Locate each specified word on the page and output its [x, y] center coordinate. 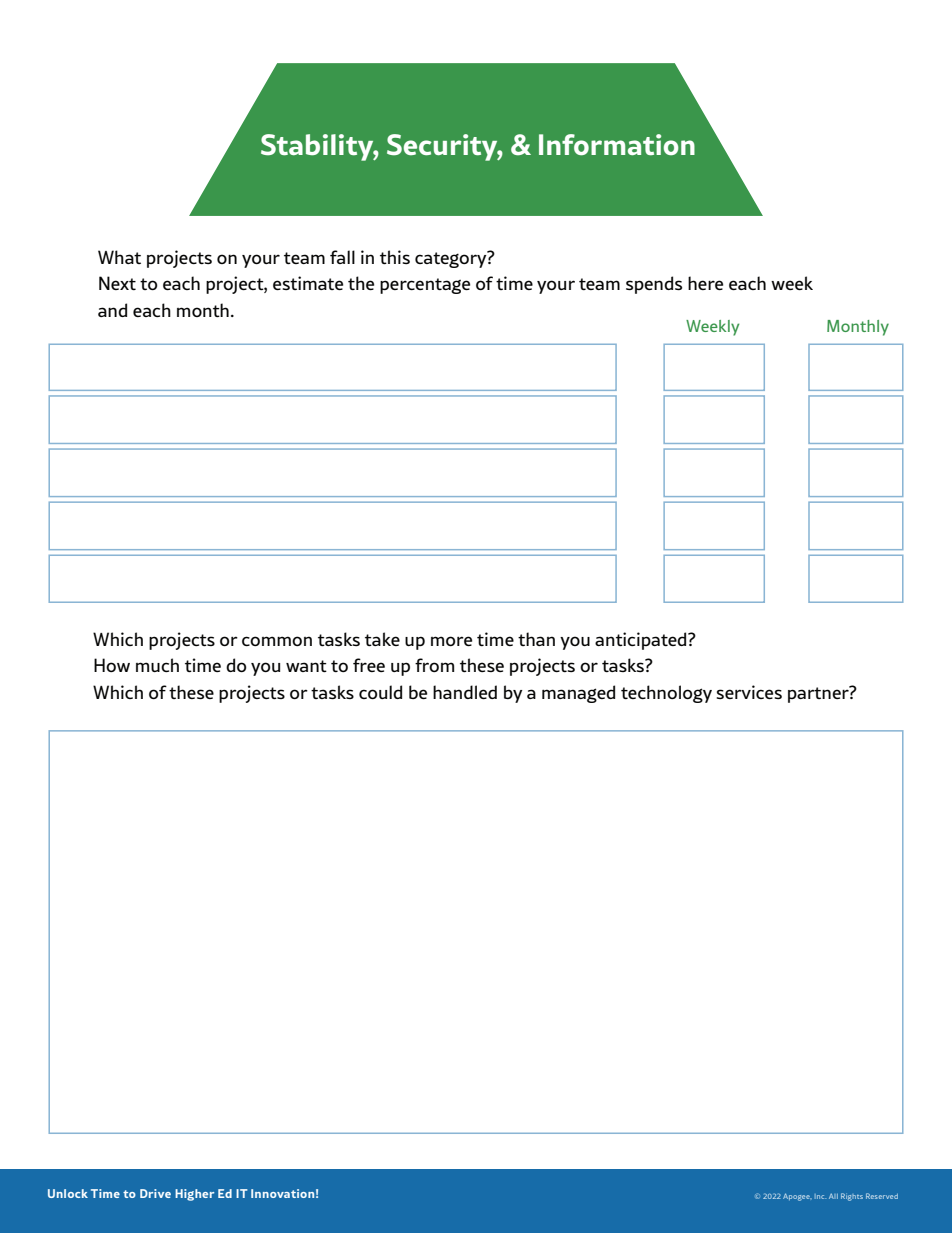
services [749, 692]
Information [617, 144]
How [112, 665]
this [395, 257]
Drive [155, 1193]
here [705, 283]
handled [465, 692]
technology [666, 694]
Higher [194, 1195]
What [119, 257]
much [157, 665]
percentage [425, 286]
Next [117, 283]
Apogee [797, 1197]
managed [578, 694]
